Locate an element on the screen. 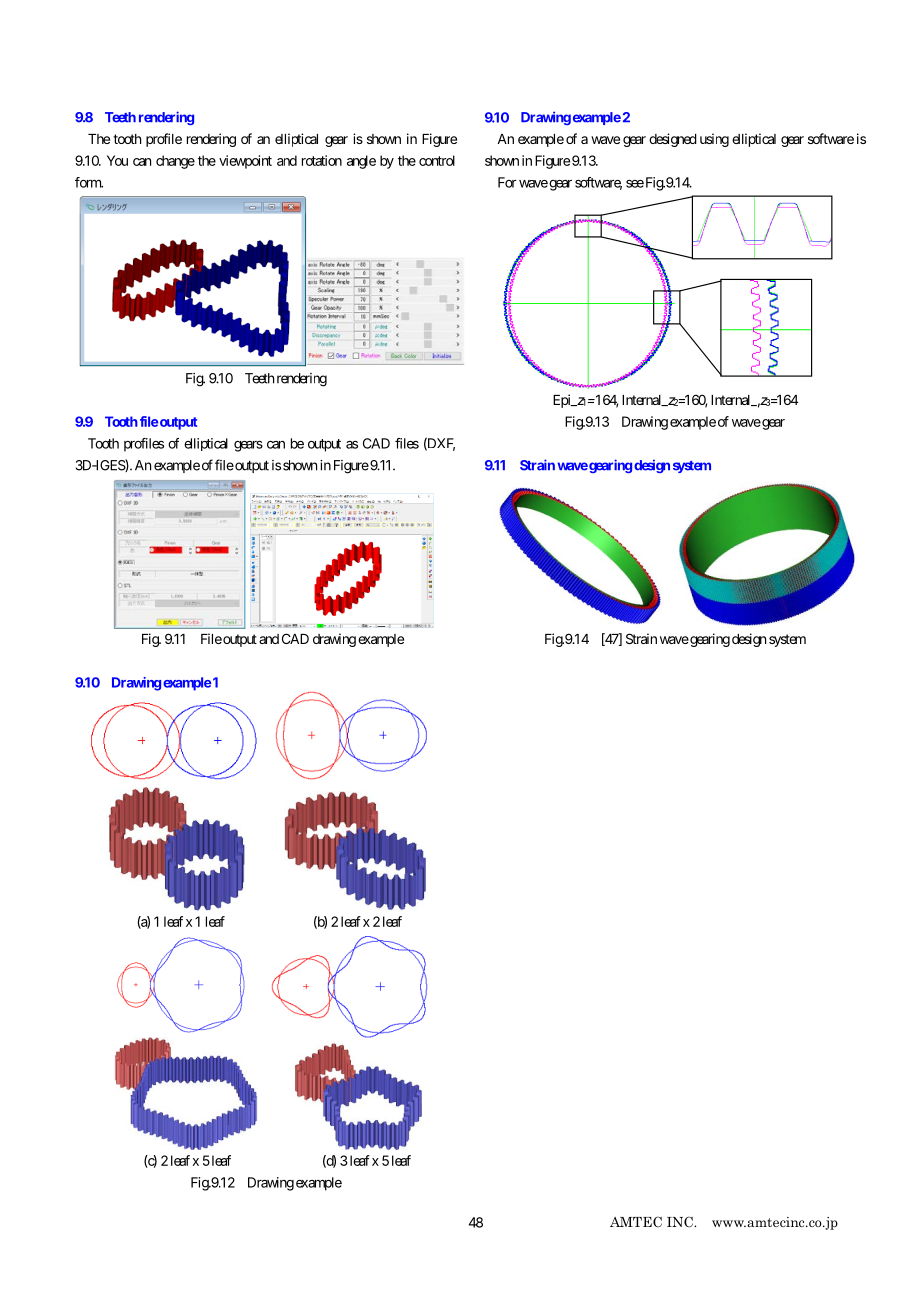 Image resolution: width=924 pixels, height=1307 pixels. control is located at coordinates (437, 160).
